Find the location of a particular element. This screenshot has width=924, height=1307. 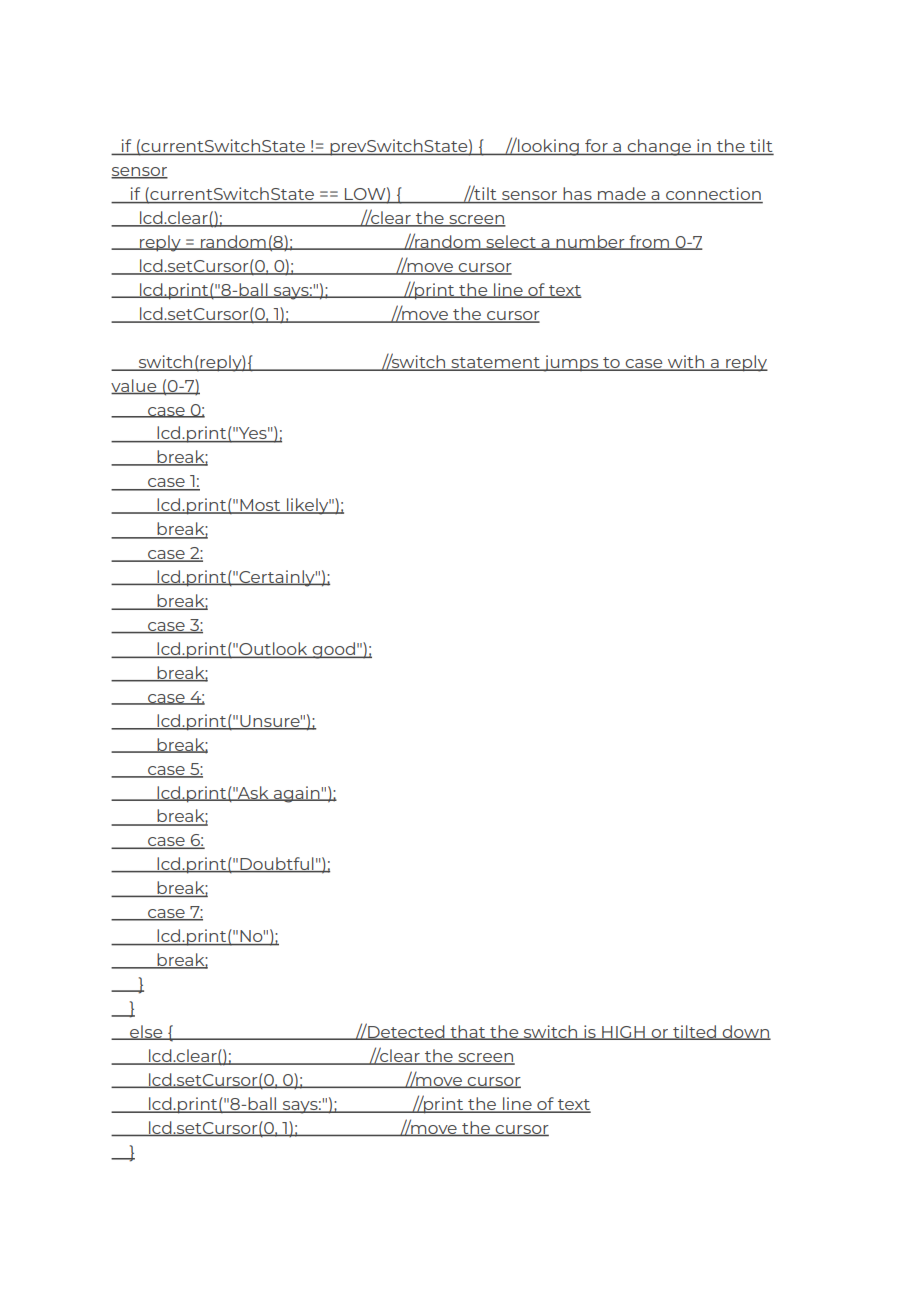

has is located at coordinates (577, 195).
